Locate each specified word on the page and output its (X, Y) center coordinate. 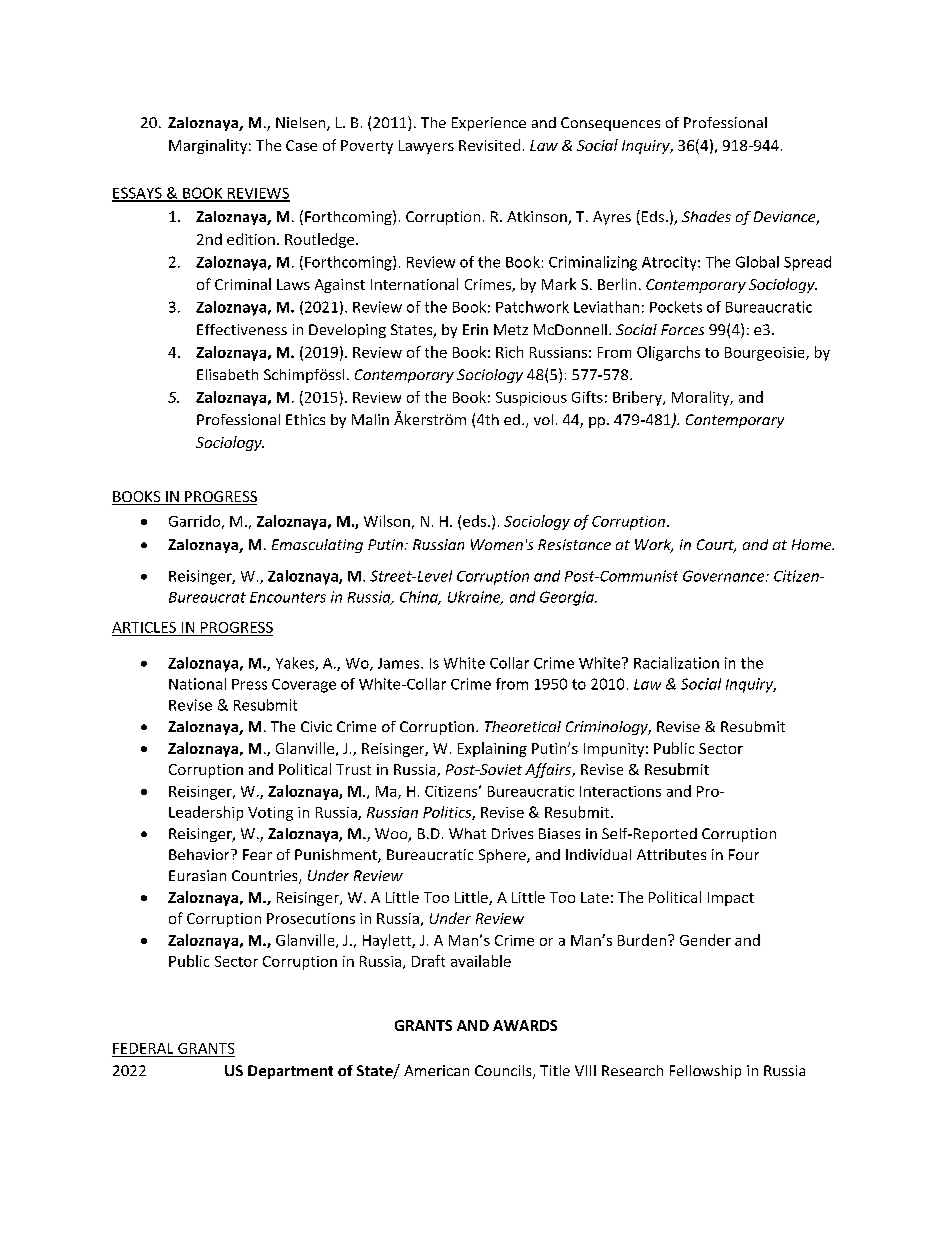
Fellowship (705, 1072)
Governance (725, 576)
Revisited (489, 145)
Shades (706, 216)
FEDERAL (143, 1048)
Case (301, 145)
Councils (504, 1072)
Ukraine (475, 598)
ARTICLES (144, 627)
